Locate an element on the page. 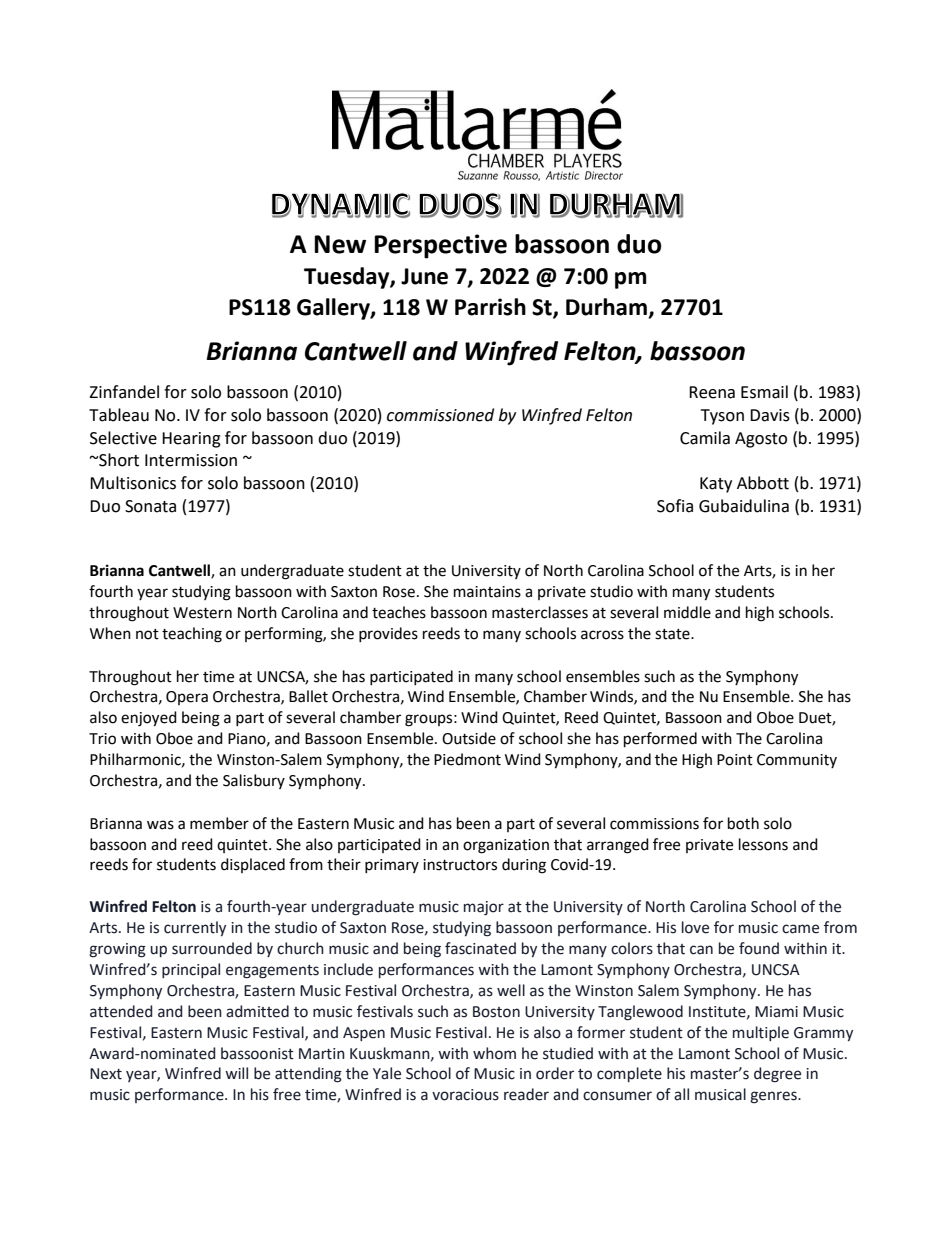 The height and width of the image is (1233, 952). Opera is located at coordinates (187, 698).
